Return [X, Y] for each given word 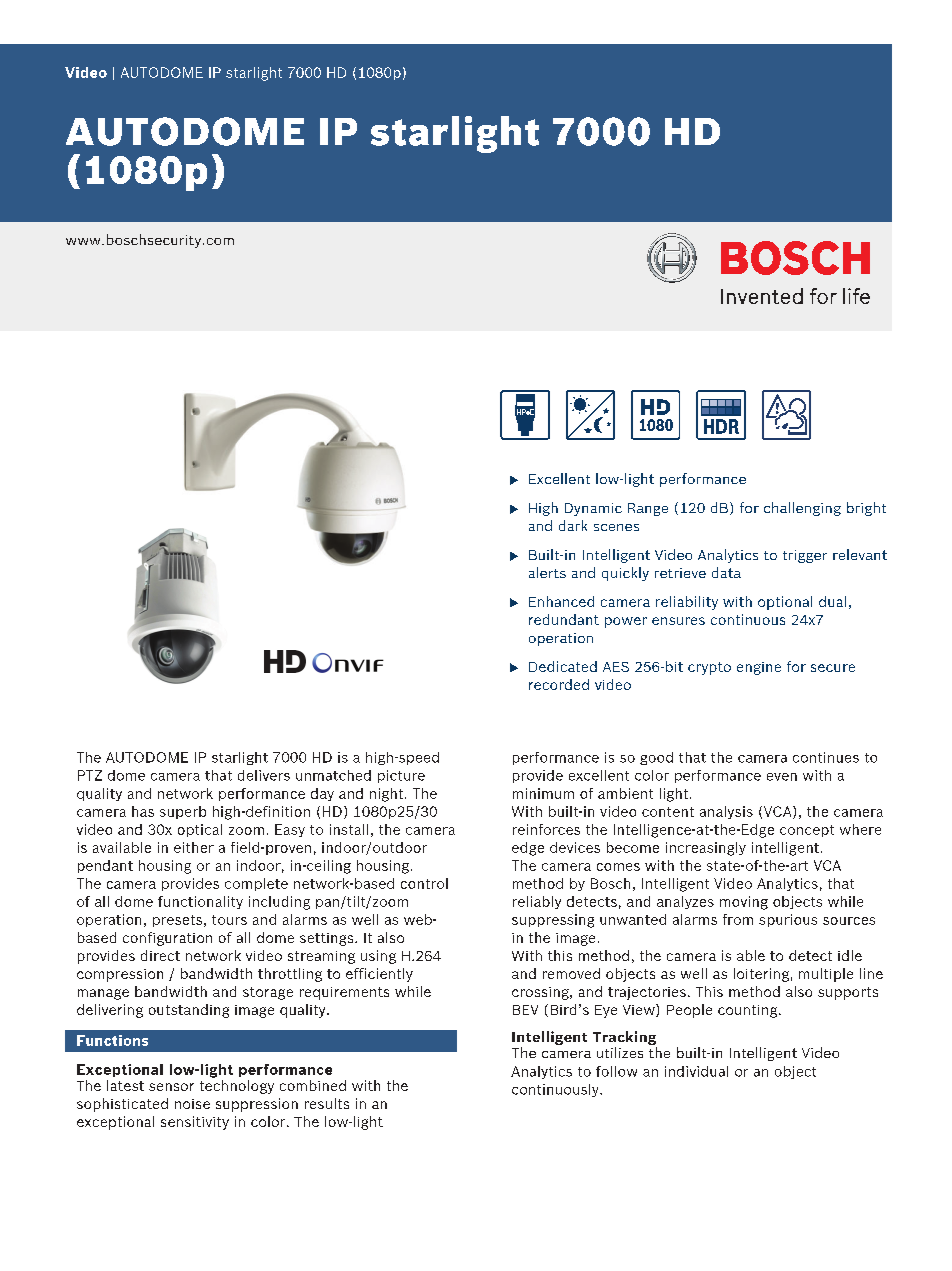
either [194, 847]
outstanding [189, 1011]
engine [759, 668]
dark [573, 525]
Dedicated [563, 666]
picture [401, 776]
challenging [802, 509]
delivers [264, 775]
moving [744, 903]
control [424, 883]
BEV [525, 1010]
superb [183, 812]
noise [192, 1104]
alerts [547, 572]
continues [826, 757]
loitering [761, 975]
